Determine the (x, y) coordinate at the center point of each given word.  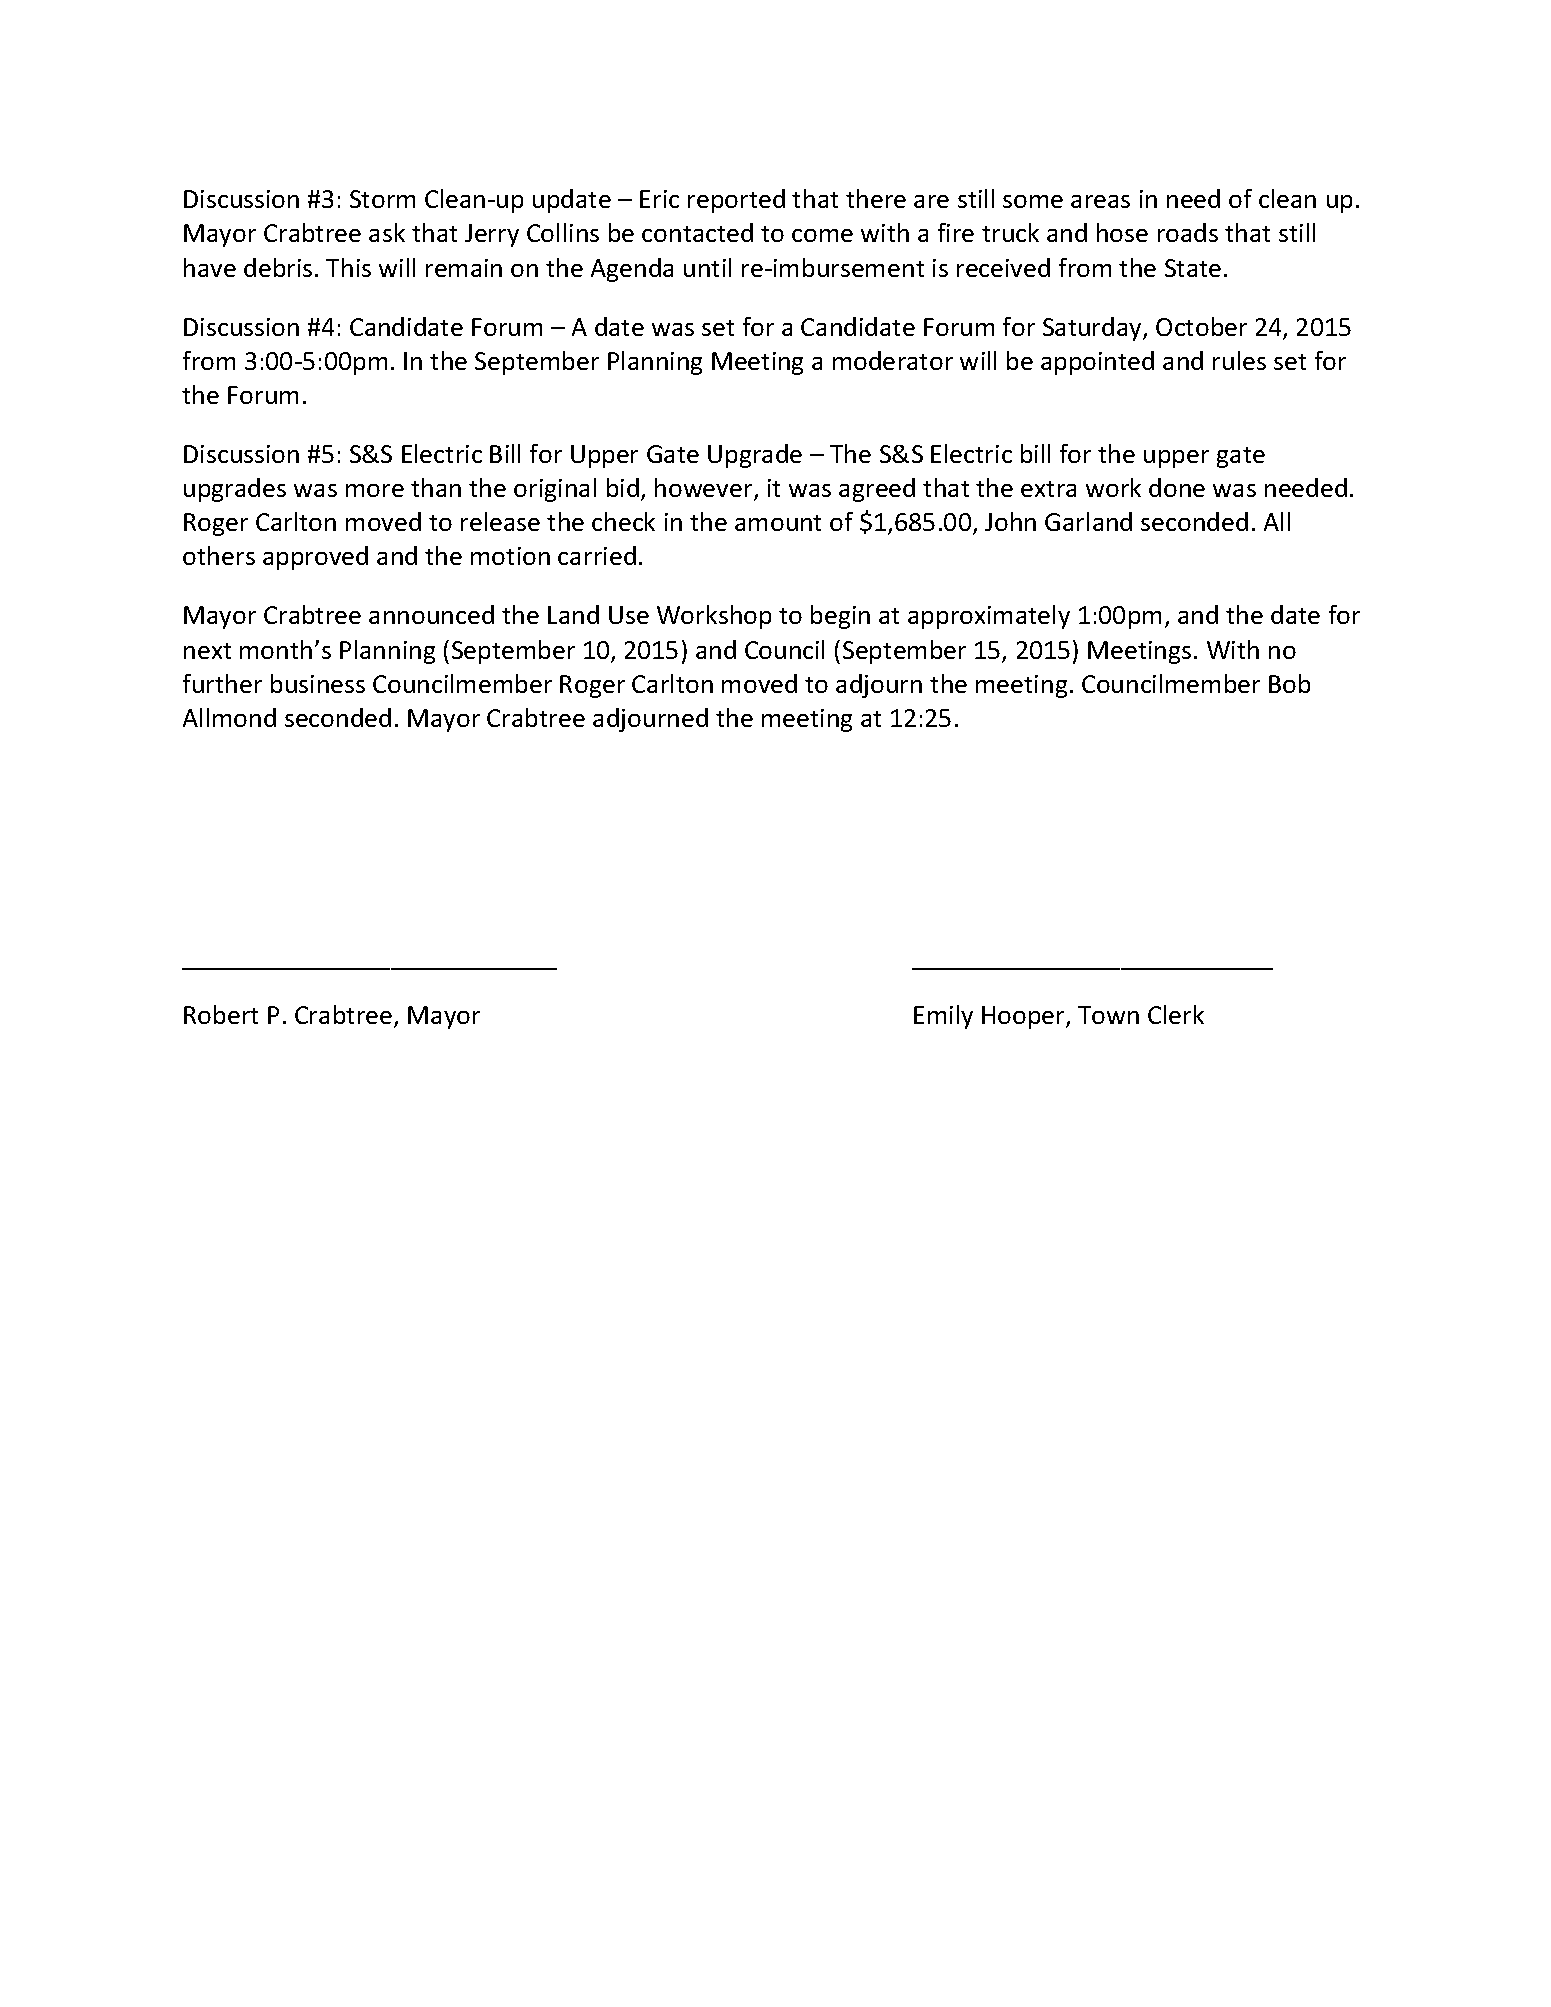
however (705, 489)
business (318, 683)
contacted (697, 232)
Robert (221, 1014)
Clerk (1176, 1014)
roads (1188, 232)
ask (387, 232)
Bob (1289, 683)
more (375, 490)
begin (840, 617)
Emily (943, 1017)
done (1177, 487)
